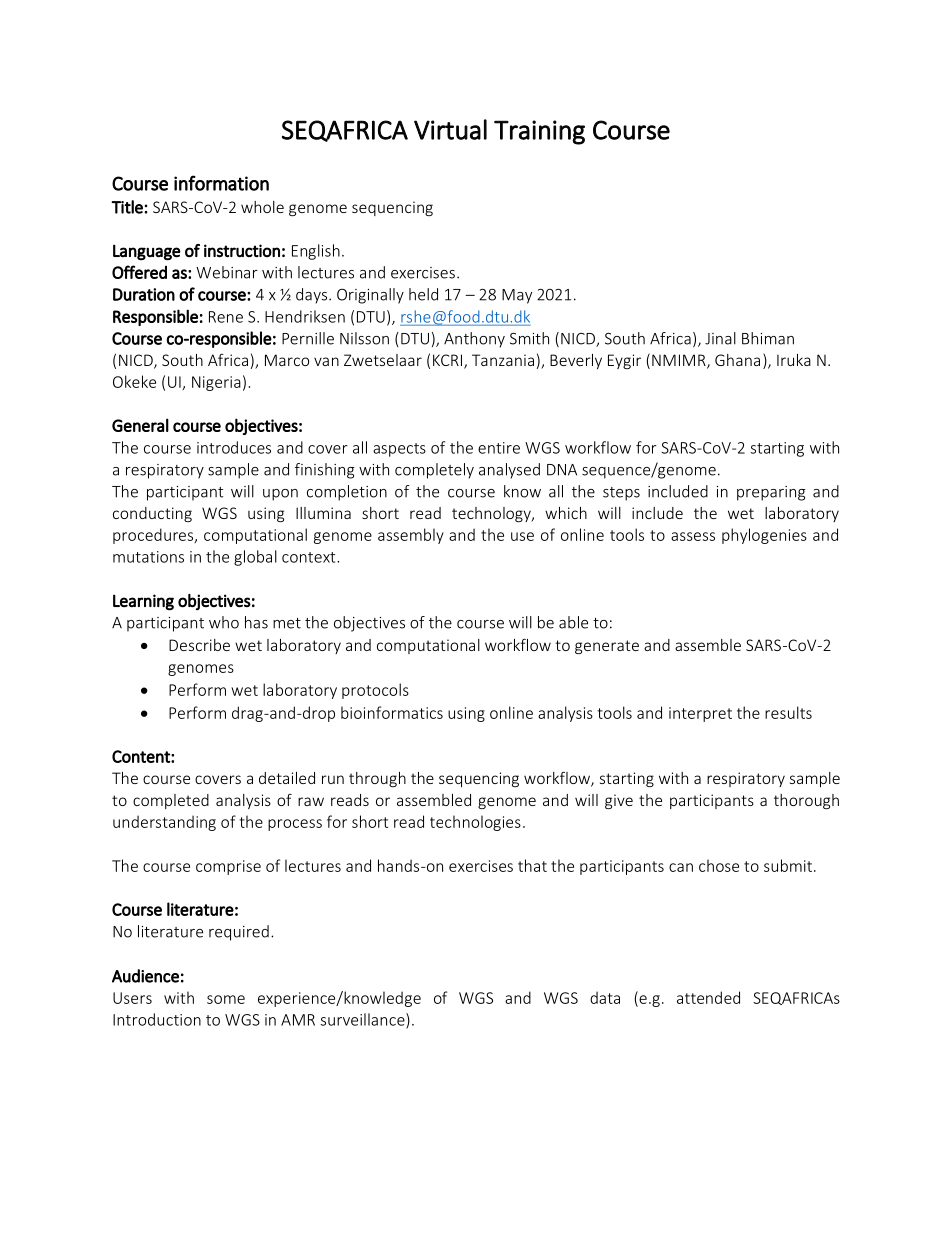 The width and height of the screenshot is (952, 1233). I want to click on Training, so click(539, 132).
